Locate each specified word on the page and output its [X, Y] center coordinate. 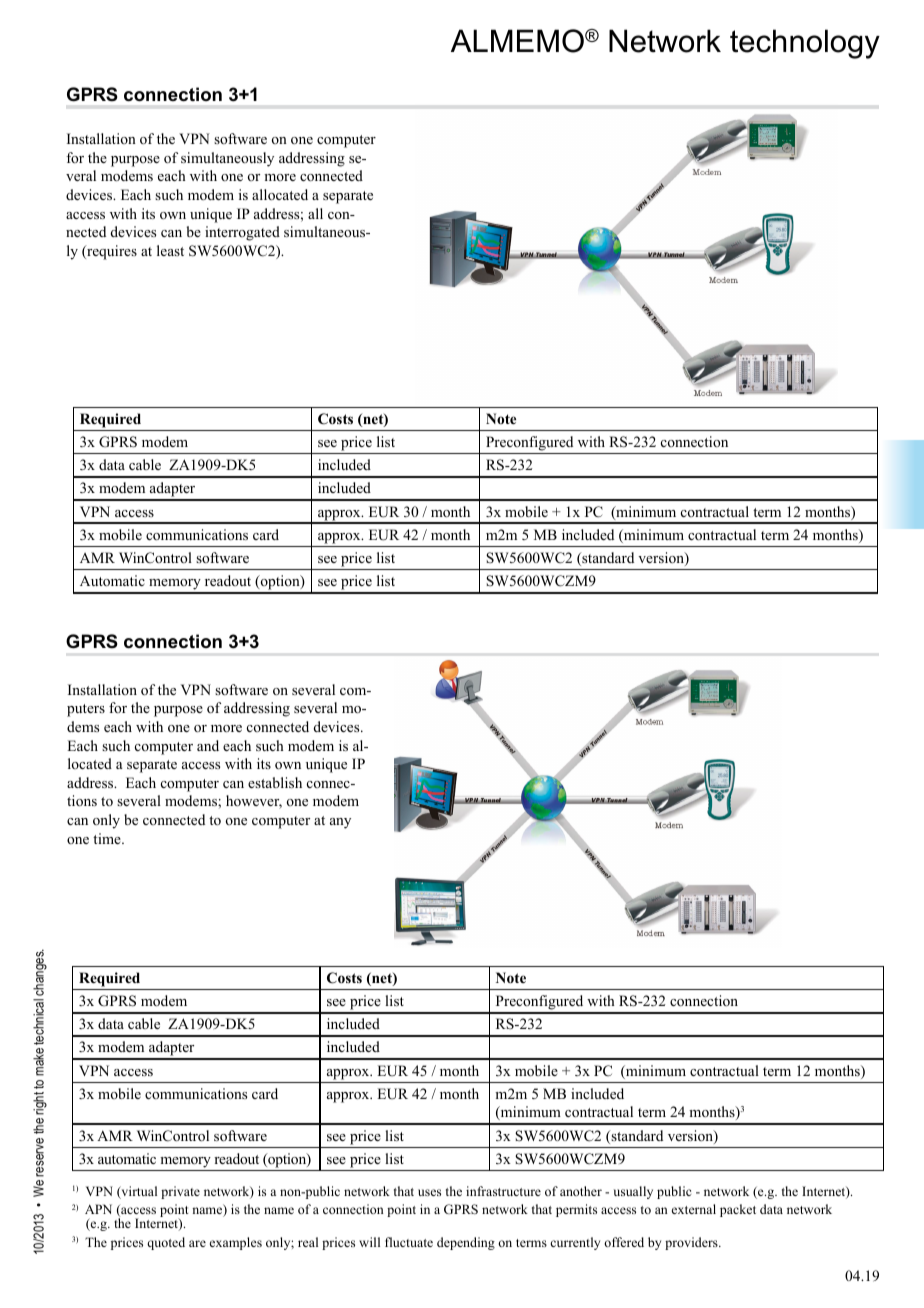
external [694, 1209]
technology [805, 44]
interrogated [242, 233]
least [170, 250]
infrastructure [503, 1191]
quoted [166, 1243]
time [108, 838]
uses [429, 1192]
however [254, 802]
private [180, 1192]
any [340, 823]
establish [275, 782]
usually [633, 1192]
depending [466, 1243]
